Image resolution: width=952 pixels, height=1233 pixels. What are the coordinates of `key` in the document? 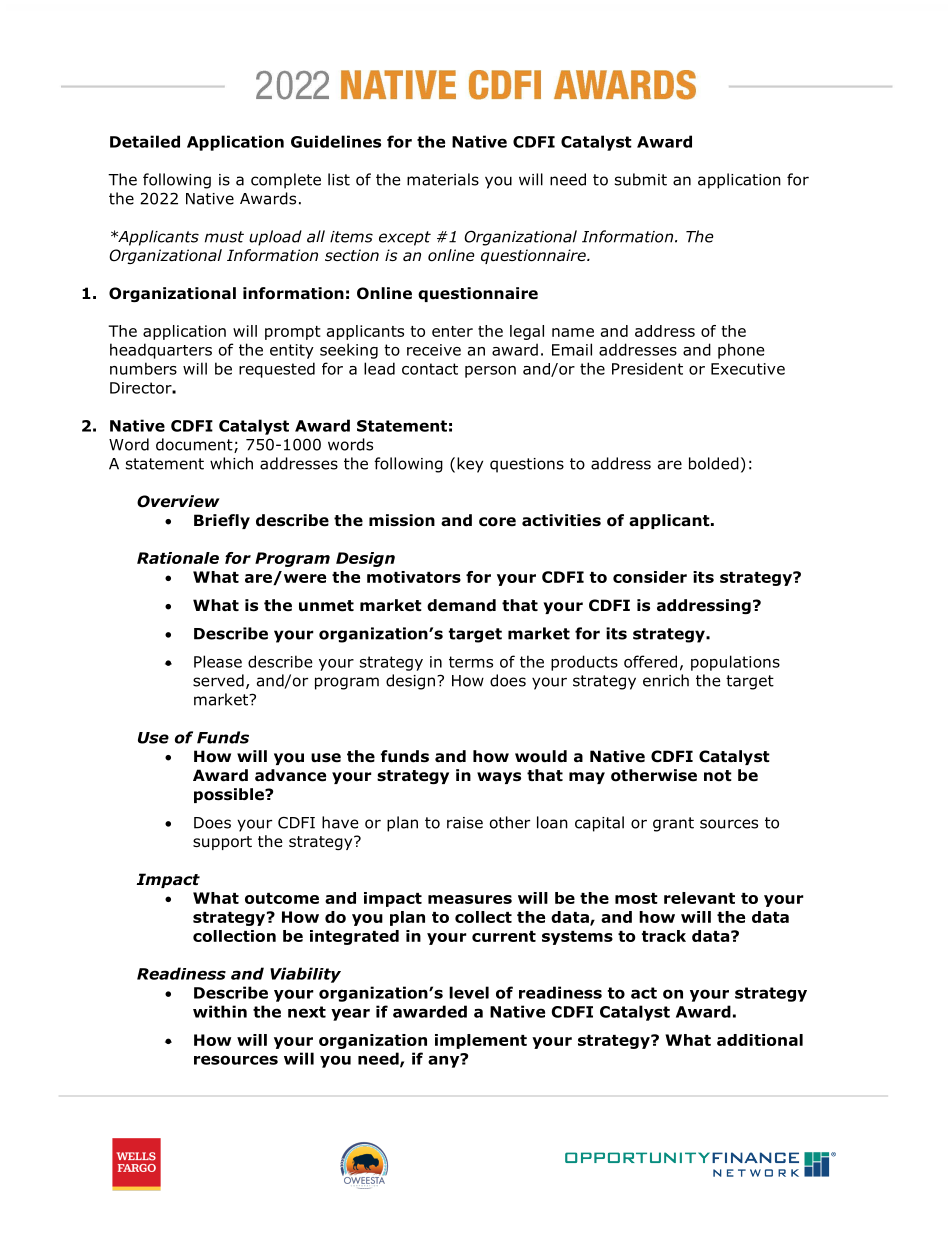 It's located at (470, 465).
